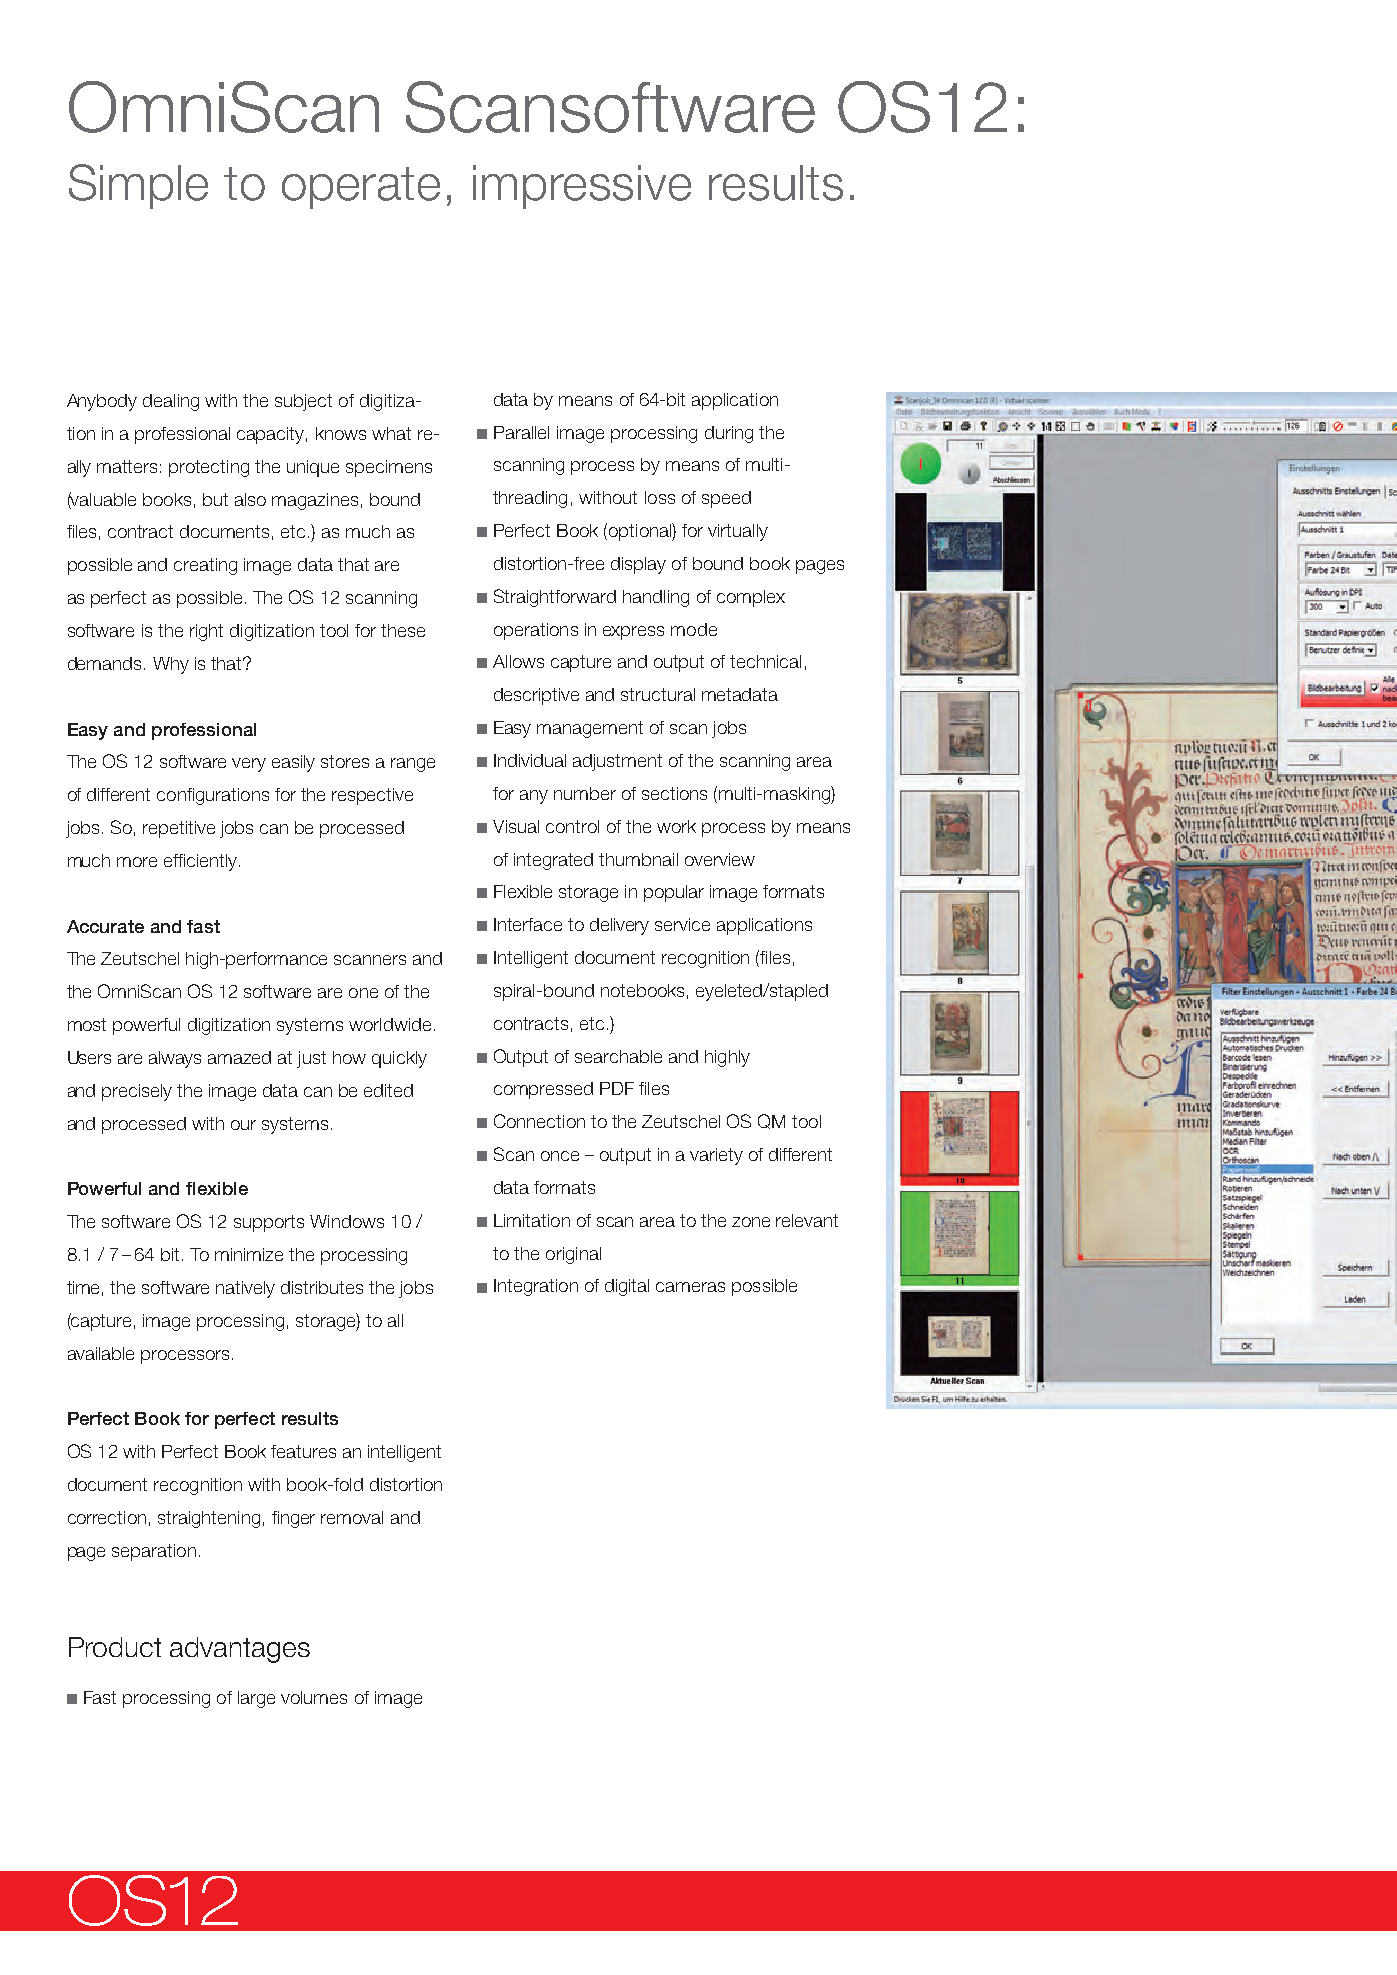 The width and height of the document is (1397, 1975). Describe the element at coordinates (314, 1697) in the document. I see `volumes` at that location.
